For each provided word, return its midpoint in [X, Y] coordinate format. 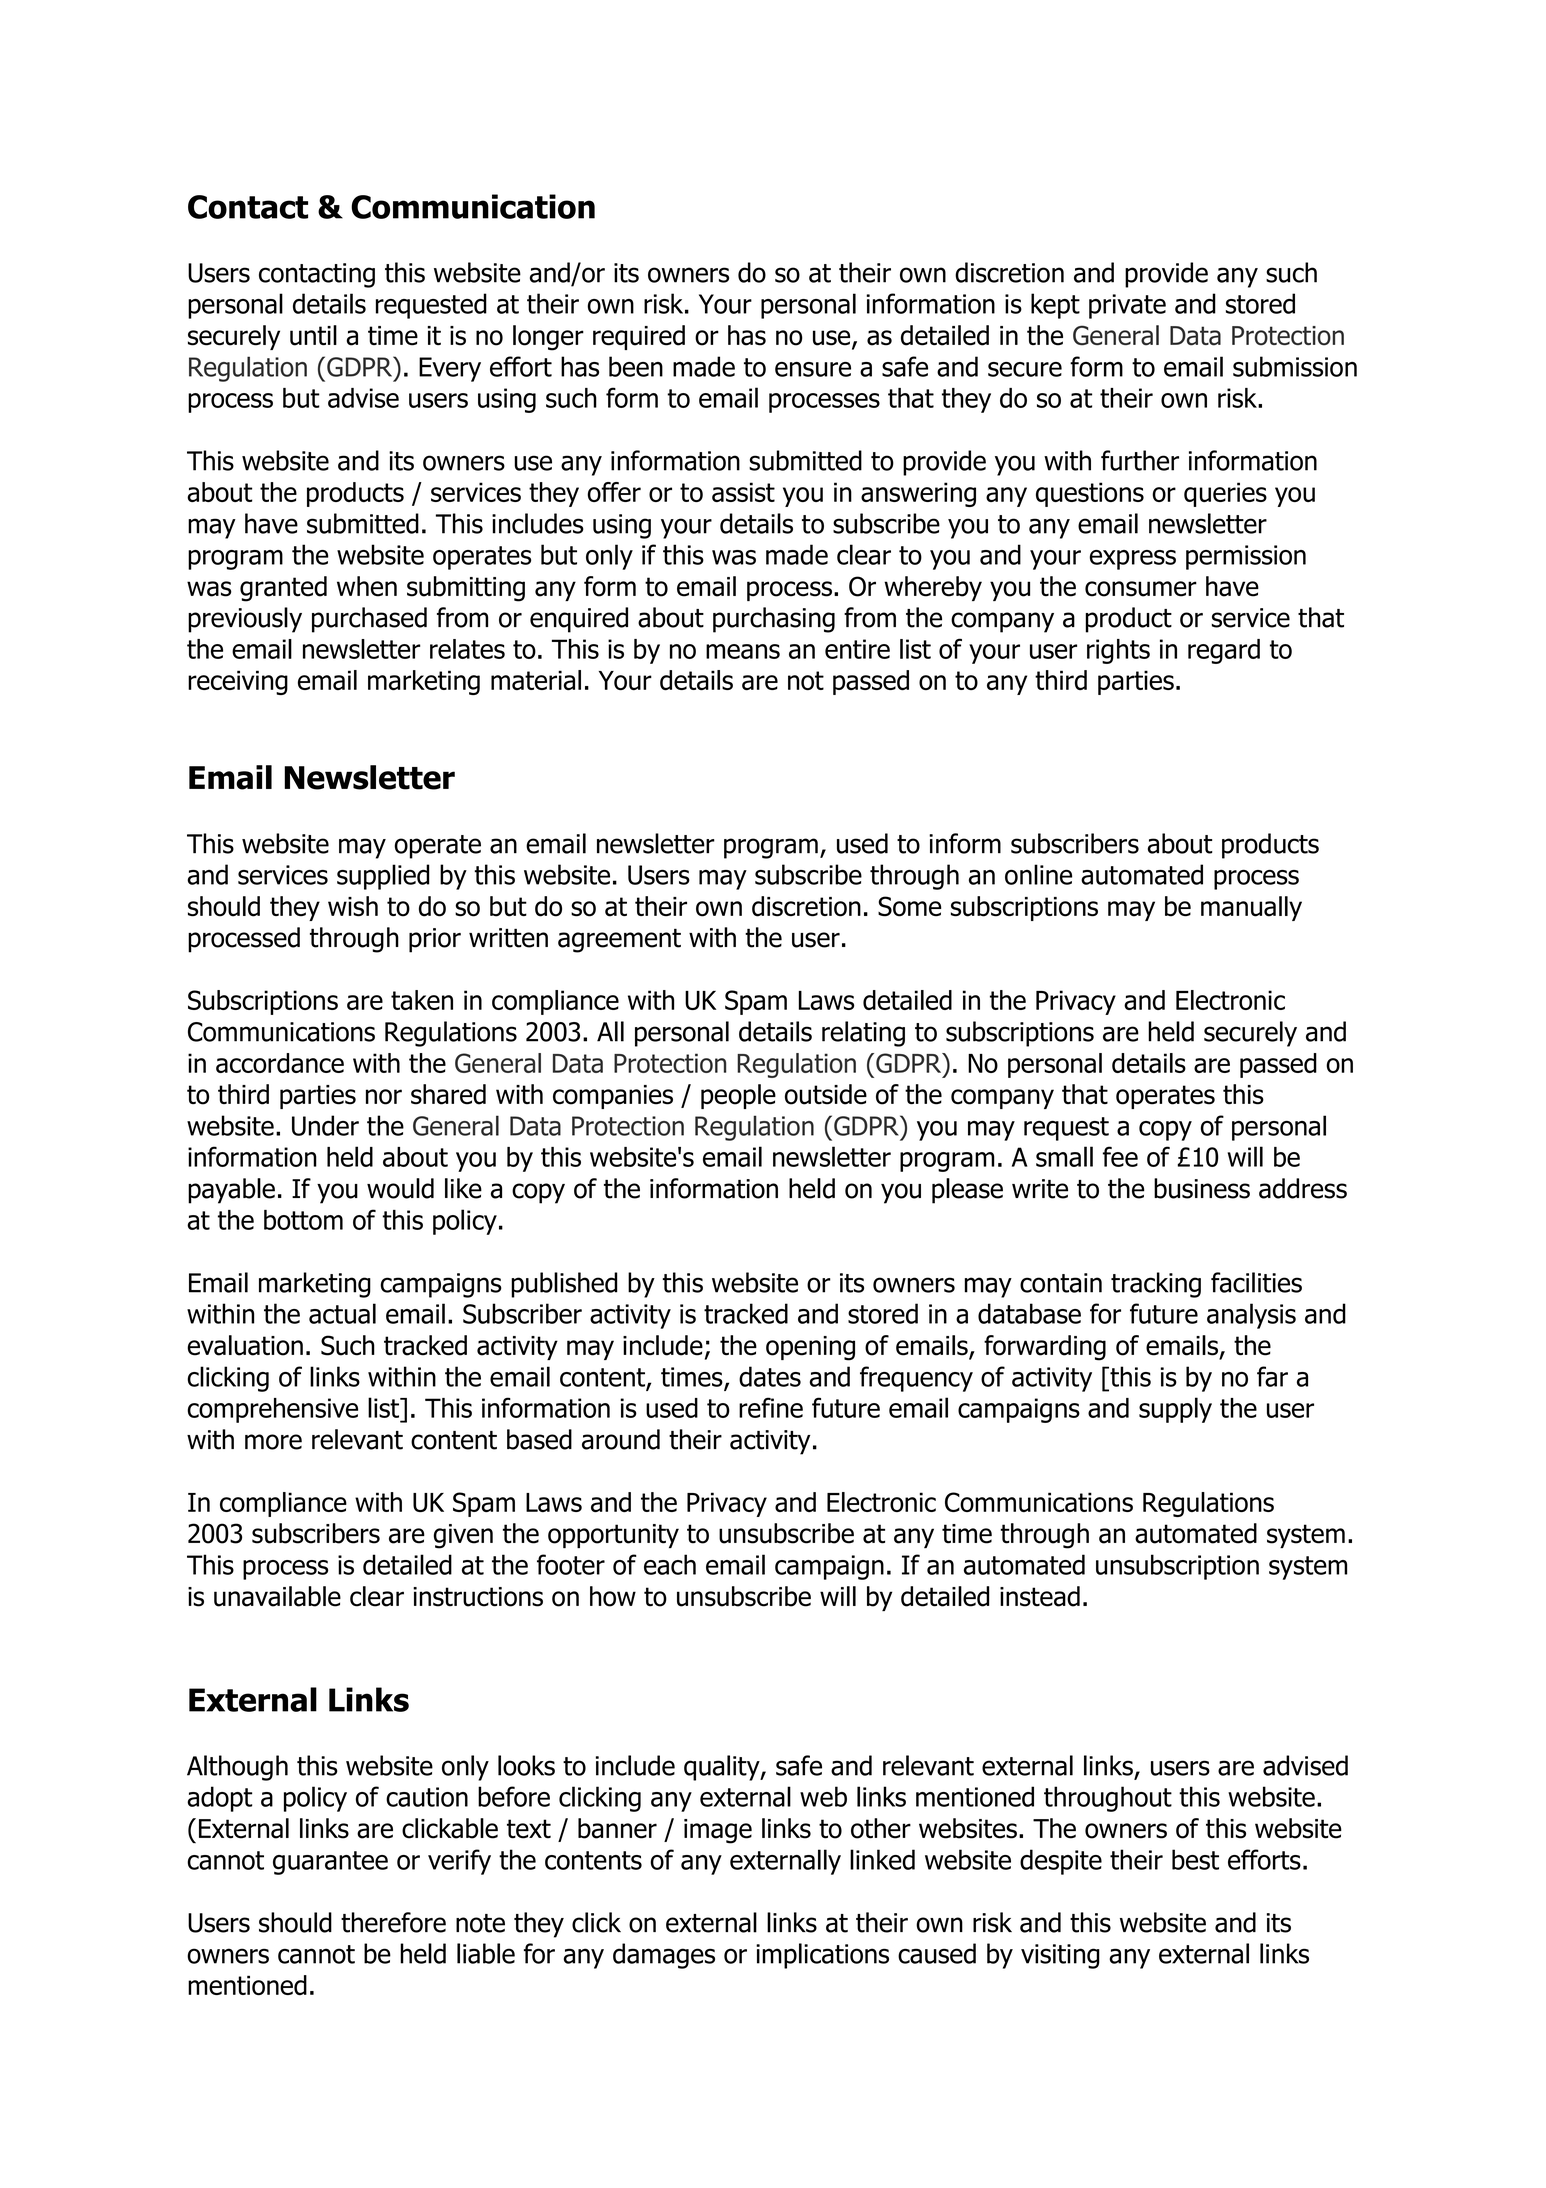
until [313, 335]
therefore [393, 1922]
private [1127, 306]
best [1195, 1859]
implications [822, 1956]
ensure [813, 369]
